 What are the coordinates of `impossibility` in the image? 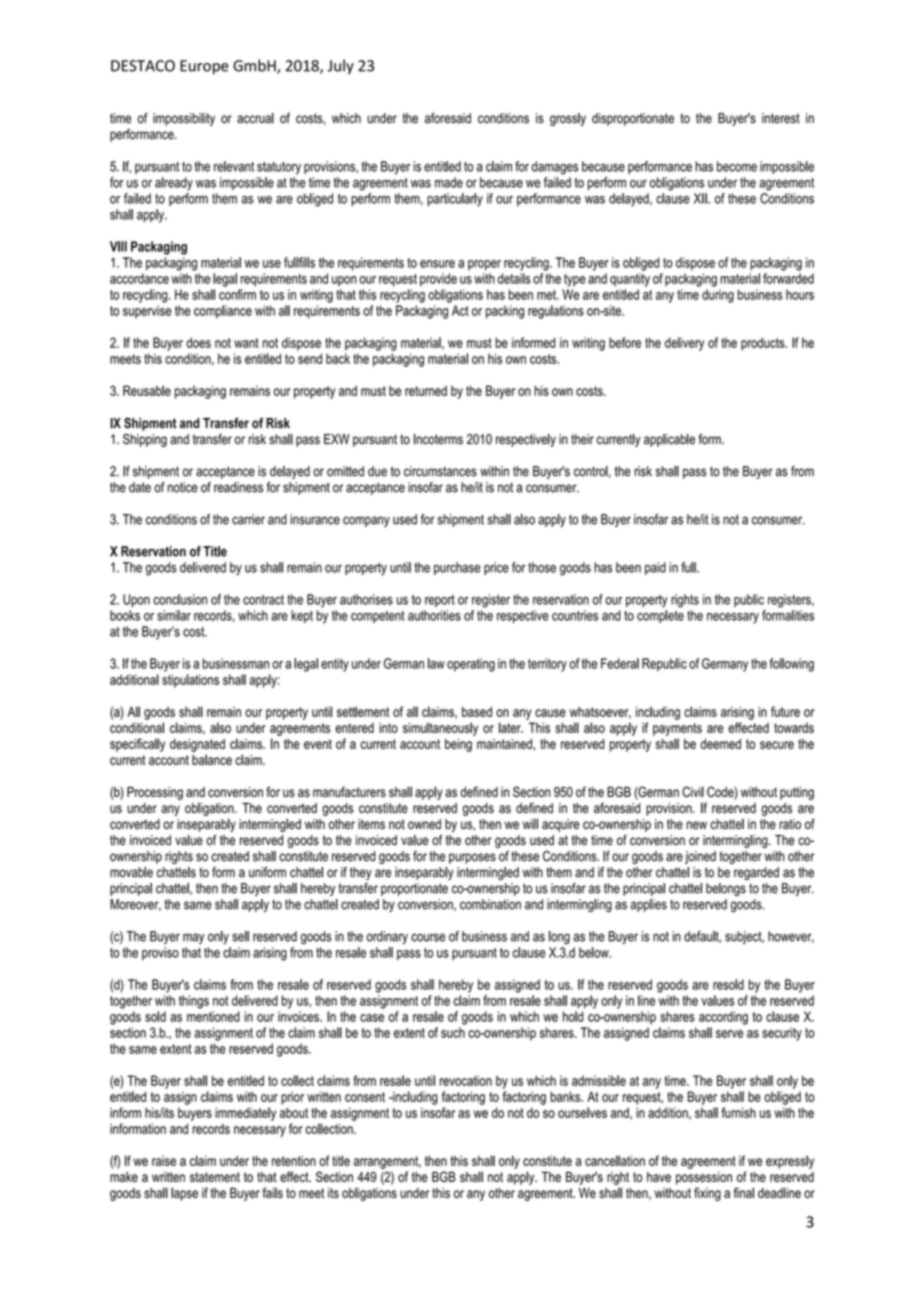 It's located at (184, 119).
